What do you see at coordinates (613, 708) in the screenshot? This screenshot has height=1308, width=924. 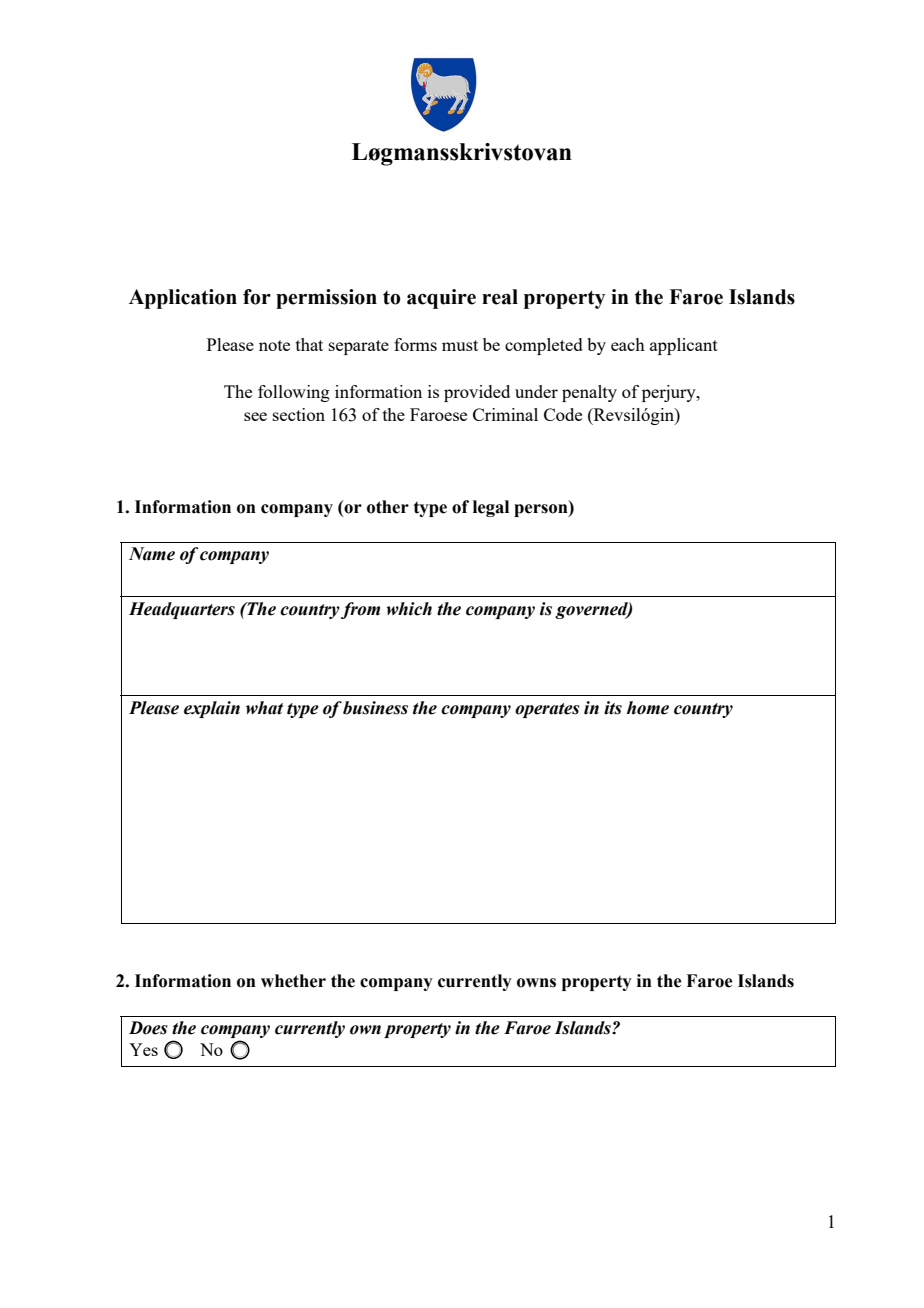 I see `its` at bounding box center [613, 708].
